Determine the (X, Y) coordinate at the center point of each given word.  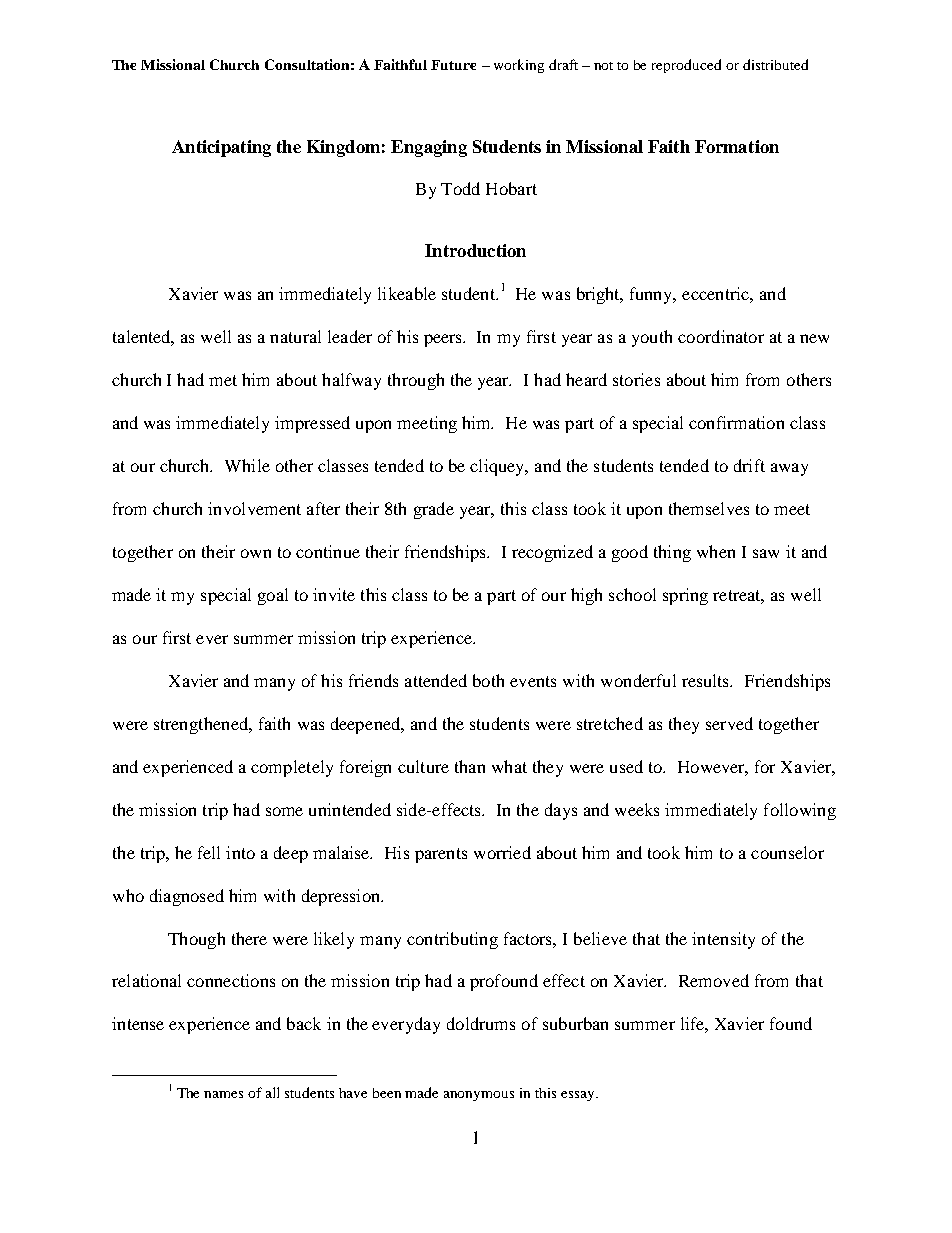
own (256, 553)
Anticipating (221, 148)
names (223, 1094)
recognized (552, 553)
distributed (775, 64)
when (716, 551)
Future (453, 65)
